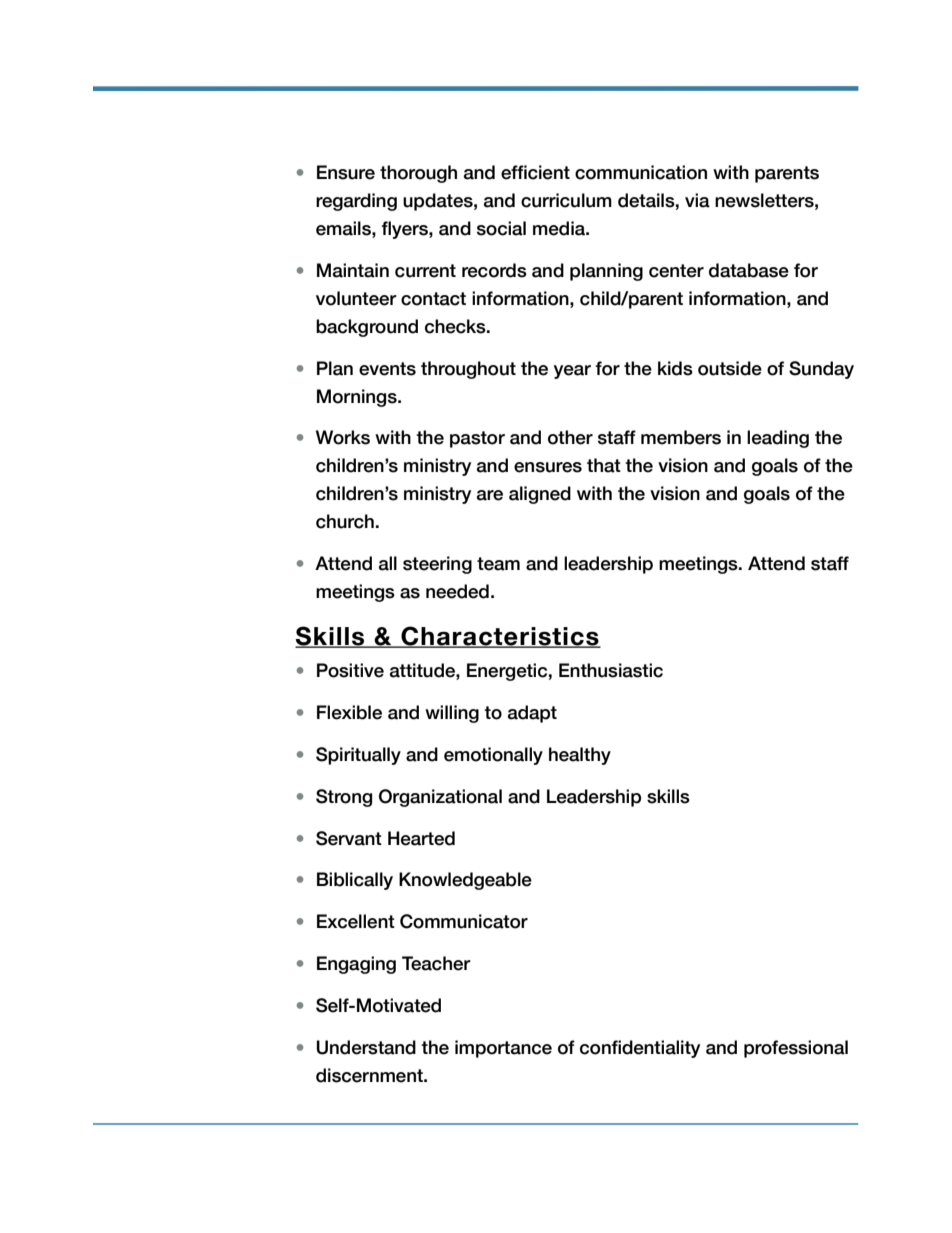 The width and height of the screenshot is (952, 1233). What do you see at coordinates (465, 881) in the screenshot?
I see `Knowledgeable` at bounding box center [465, 881].
